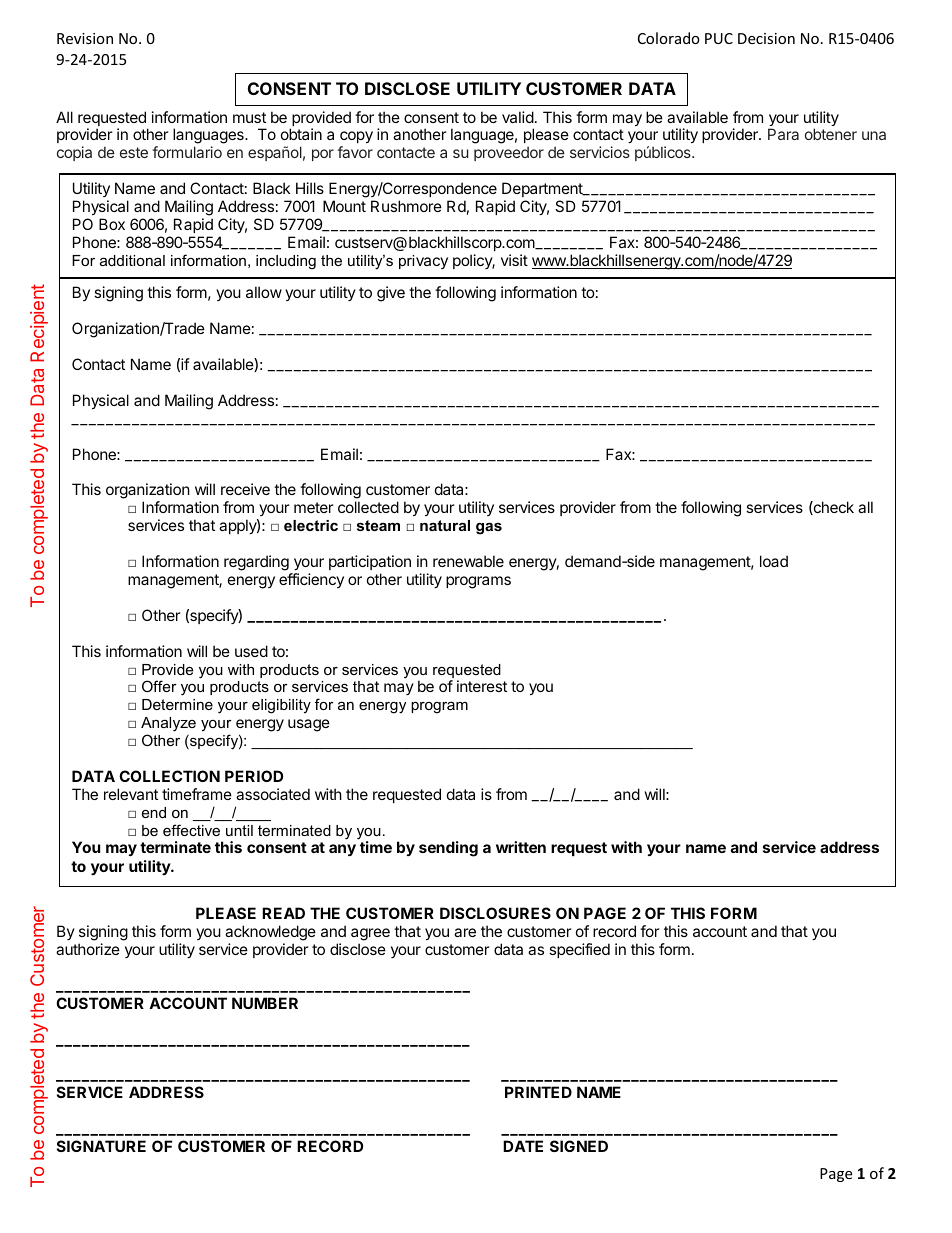  Describe the element at coordinates (766, 38) in the page. I see `Decision` at that location.
